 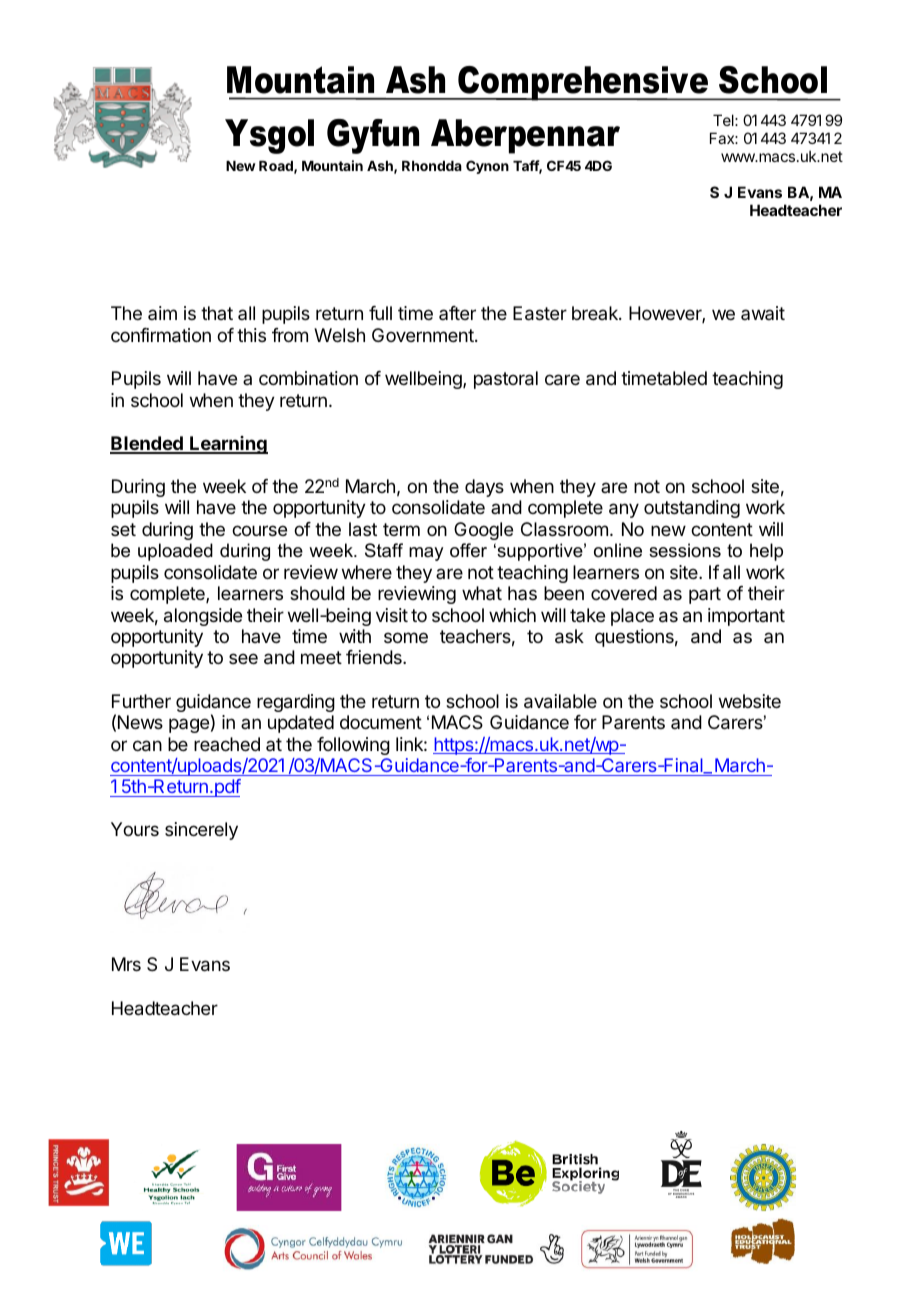 I want to click on outstanding, so click(x=692, y=509).
